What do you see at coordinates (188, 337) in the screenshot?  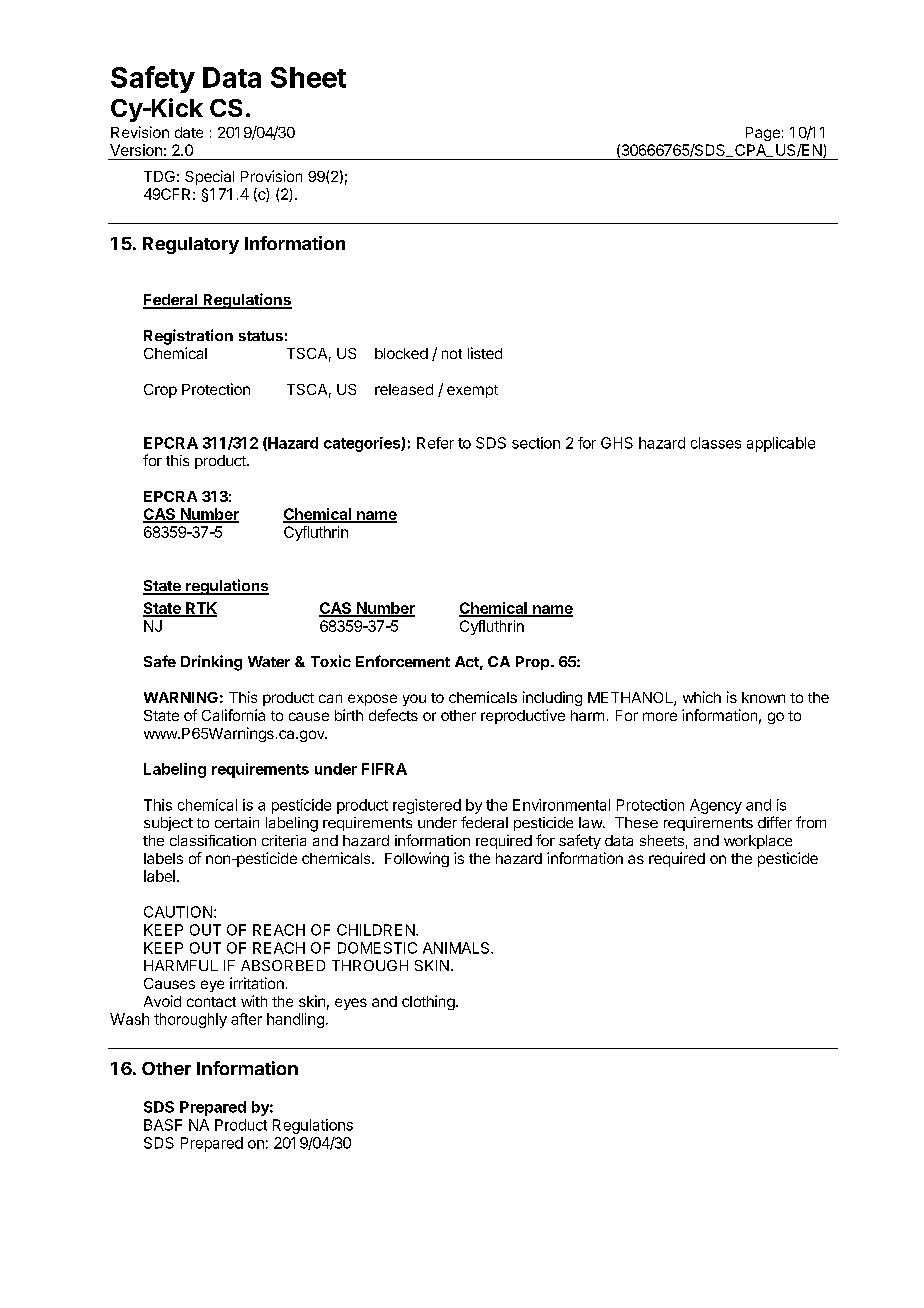 I see `Registration` at bounding box center [188, 337].
